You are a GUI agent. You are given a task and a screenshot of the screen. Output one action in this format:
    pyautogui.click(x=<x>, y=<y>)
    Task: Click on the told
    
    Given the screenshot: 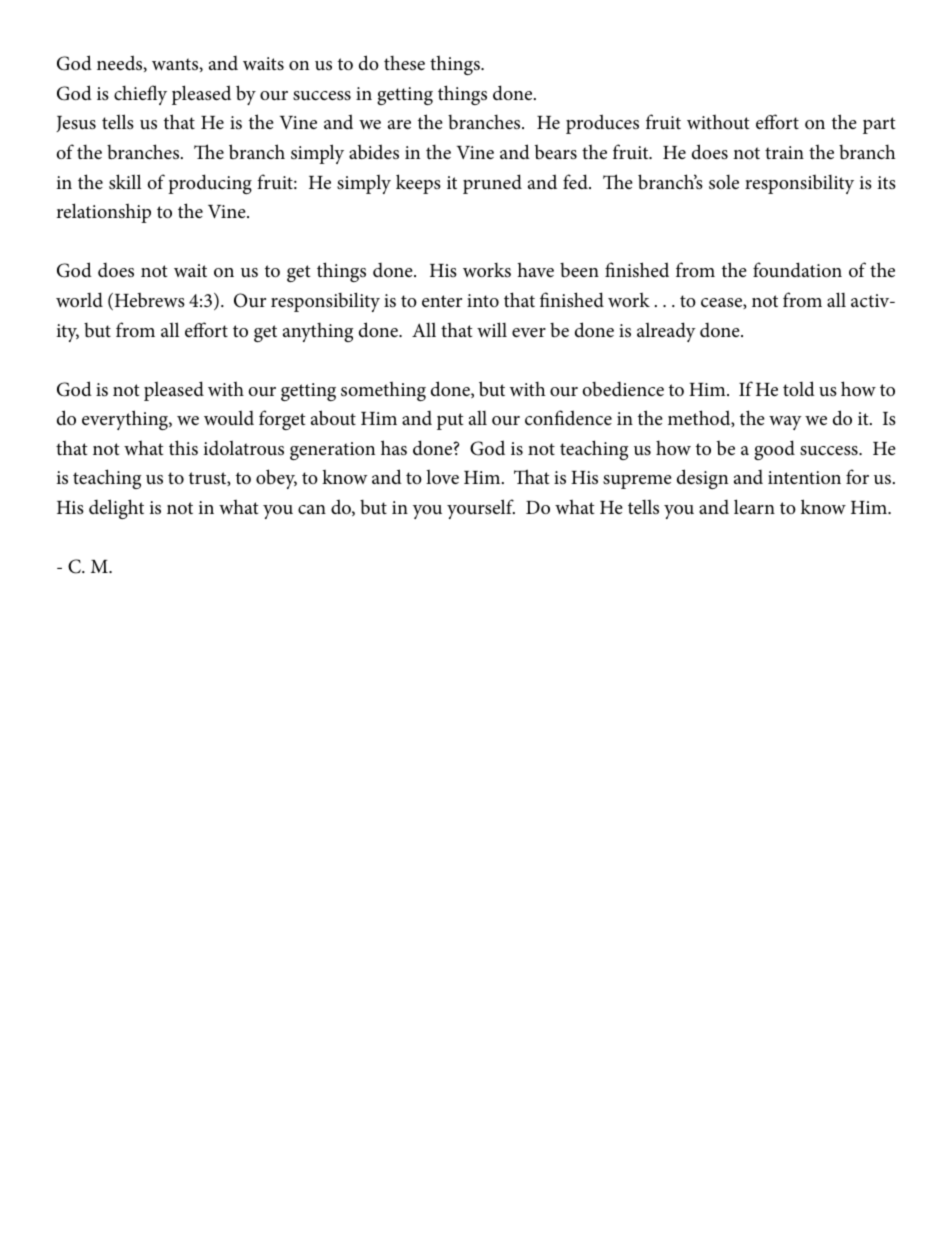 What is the action you would take?
    pyautogui.click(x=799, y=388)
